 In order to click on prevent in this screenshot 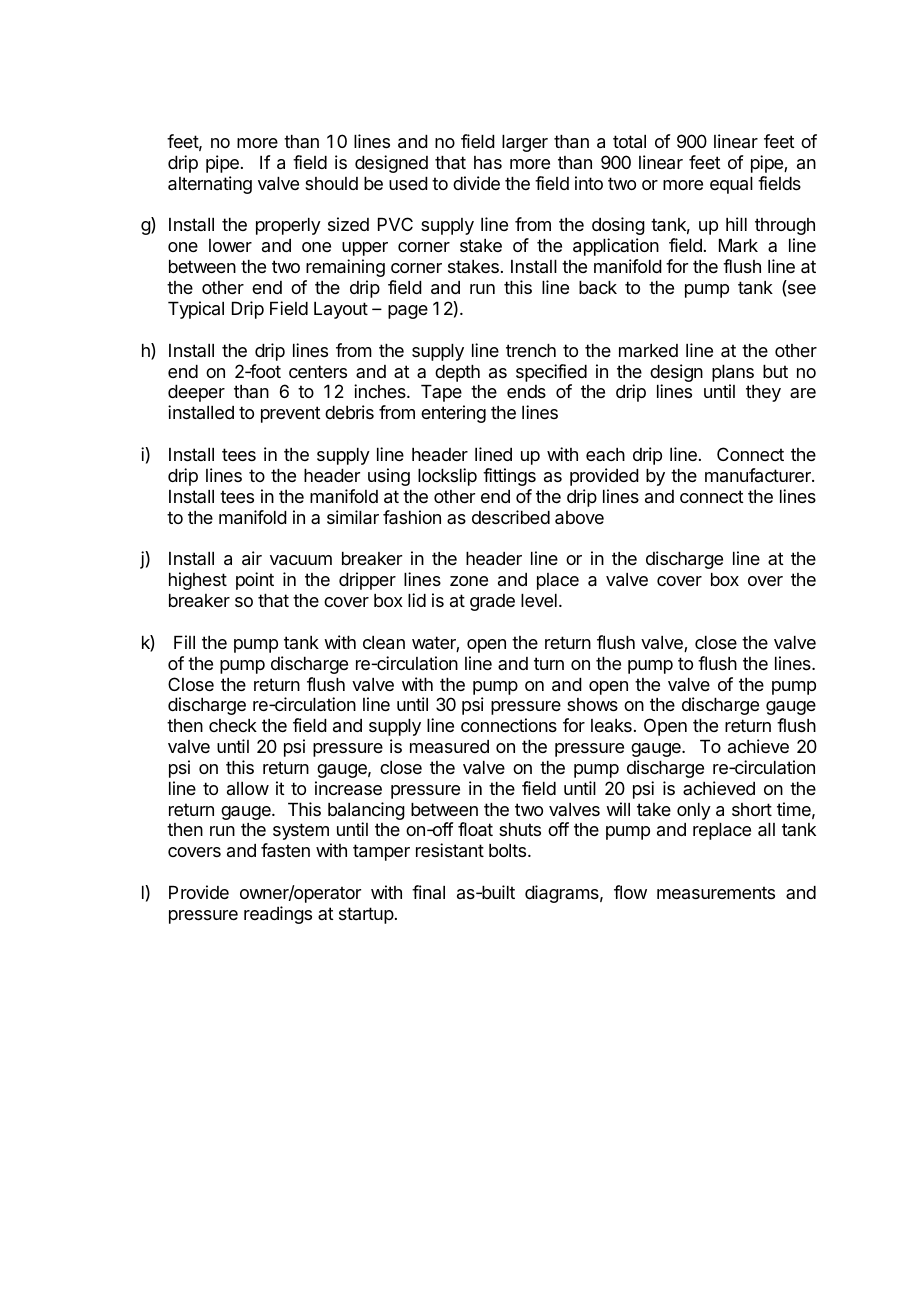, I will do `click(291, 414)`.
